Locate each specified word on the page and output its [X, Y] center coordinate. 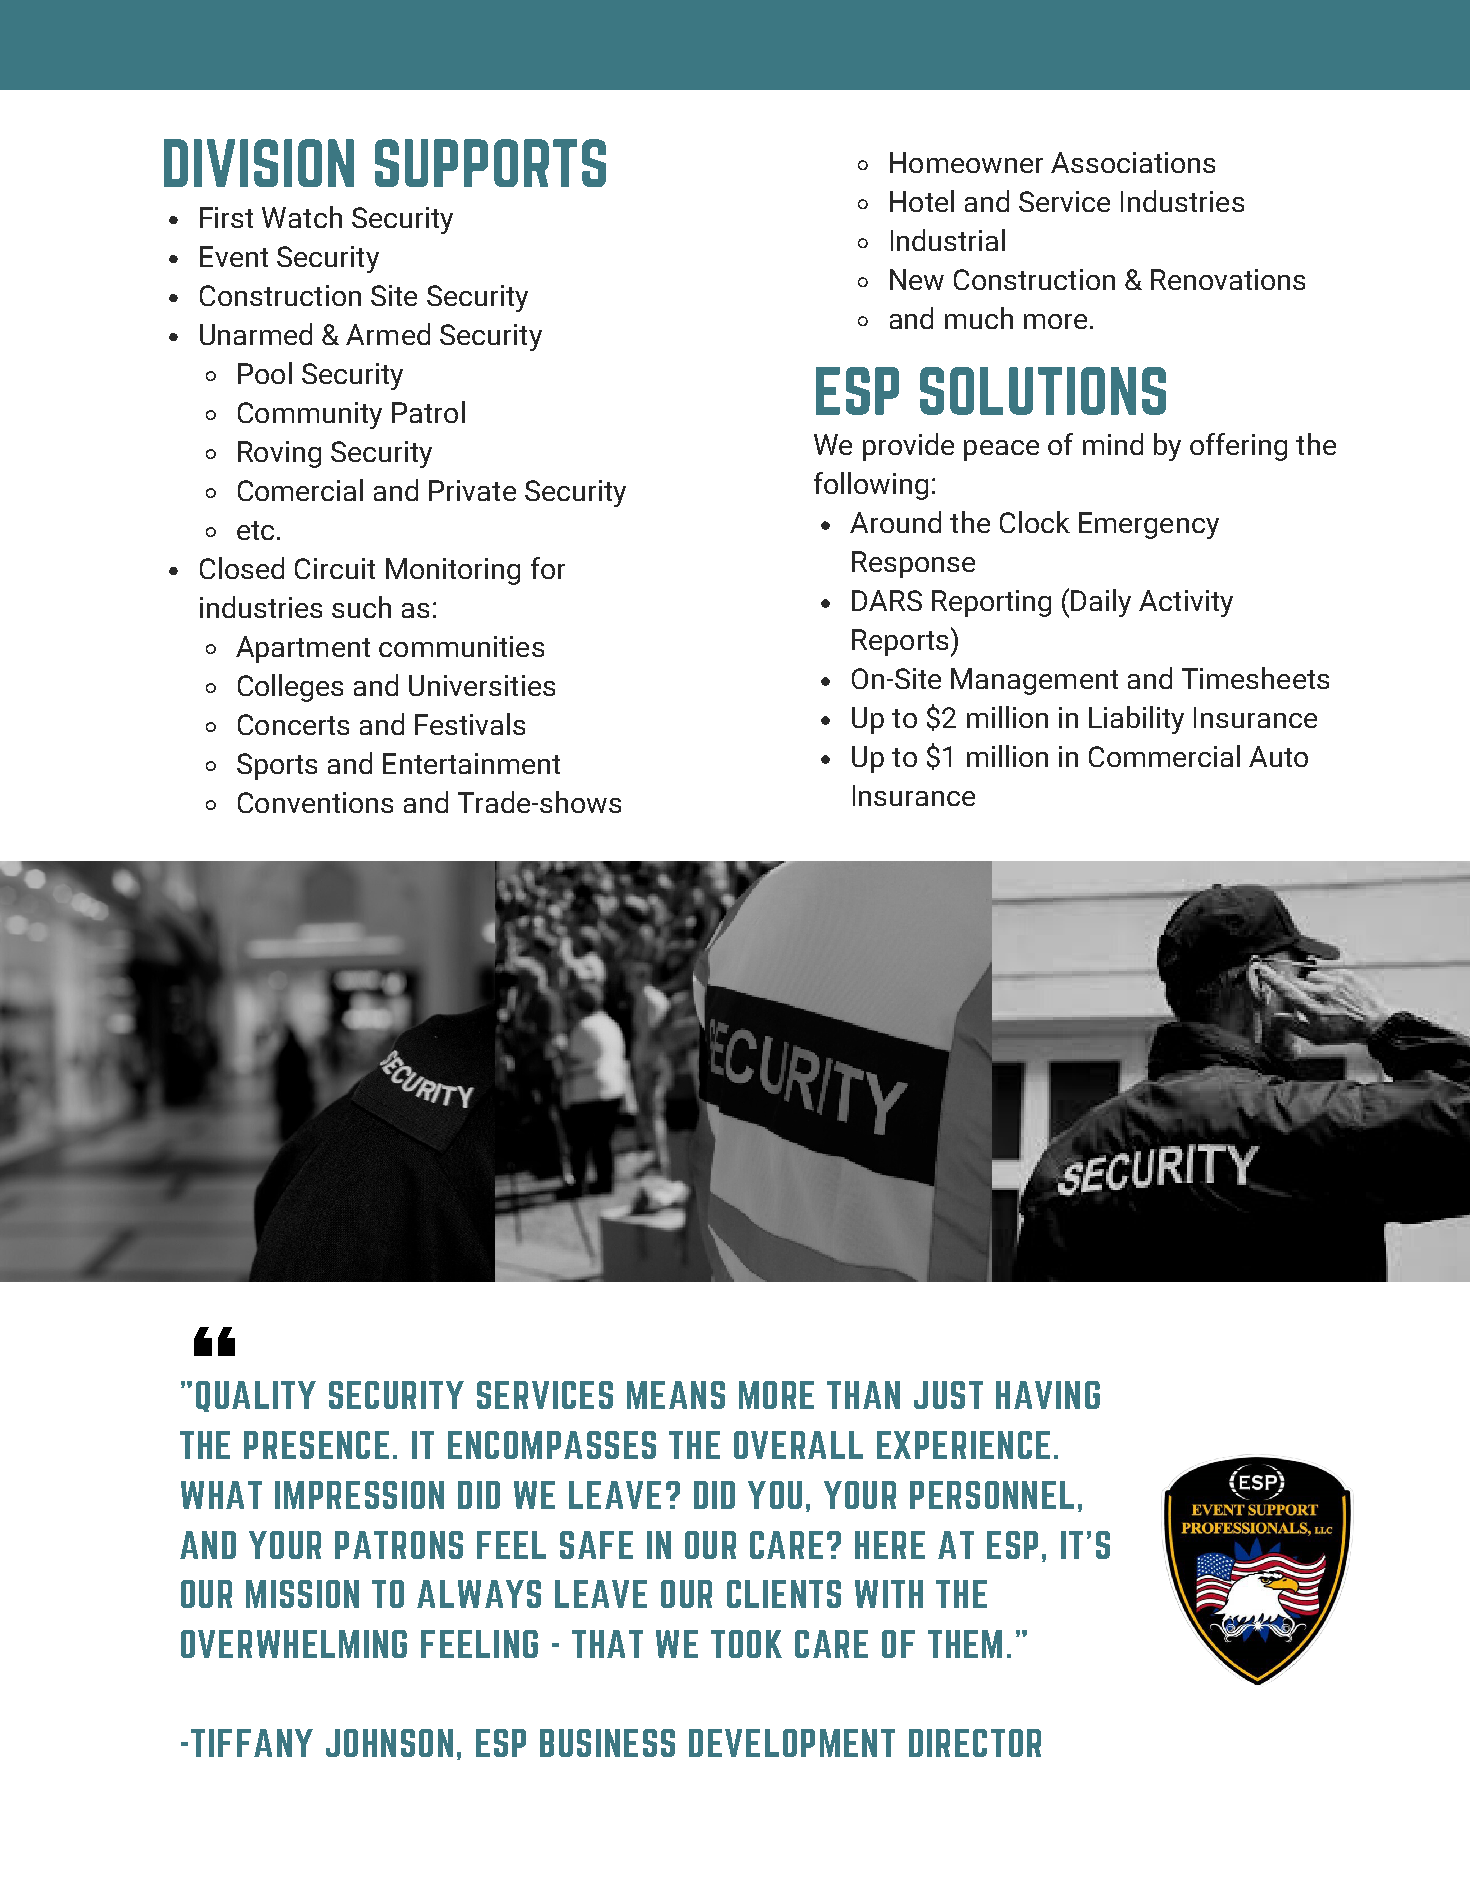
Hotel [922, 201]
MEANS [676, 1395]
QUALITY [256, 1396]
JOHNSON [389, 1743]
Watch [302, 217]
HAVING [1048, 1395]
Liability [1136, 720]
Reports [900, 642]
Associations [1133, 162]
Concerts [293, 724]
